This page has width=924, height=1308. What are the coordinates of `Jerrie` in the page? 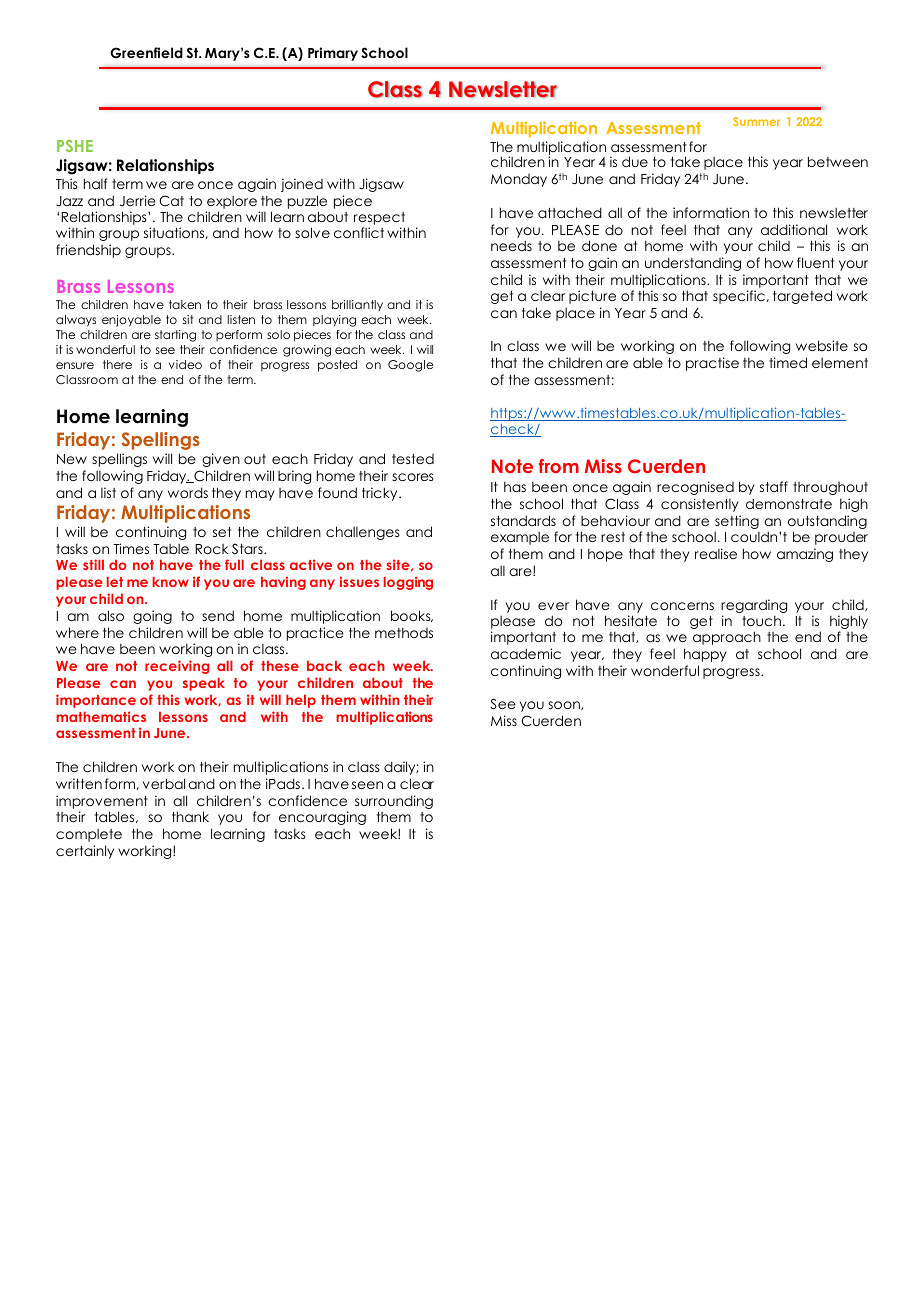 It's located at (138, 201).
